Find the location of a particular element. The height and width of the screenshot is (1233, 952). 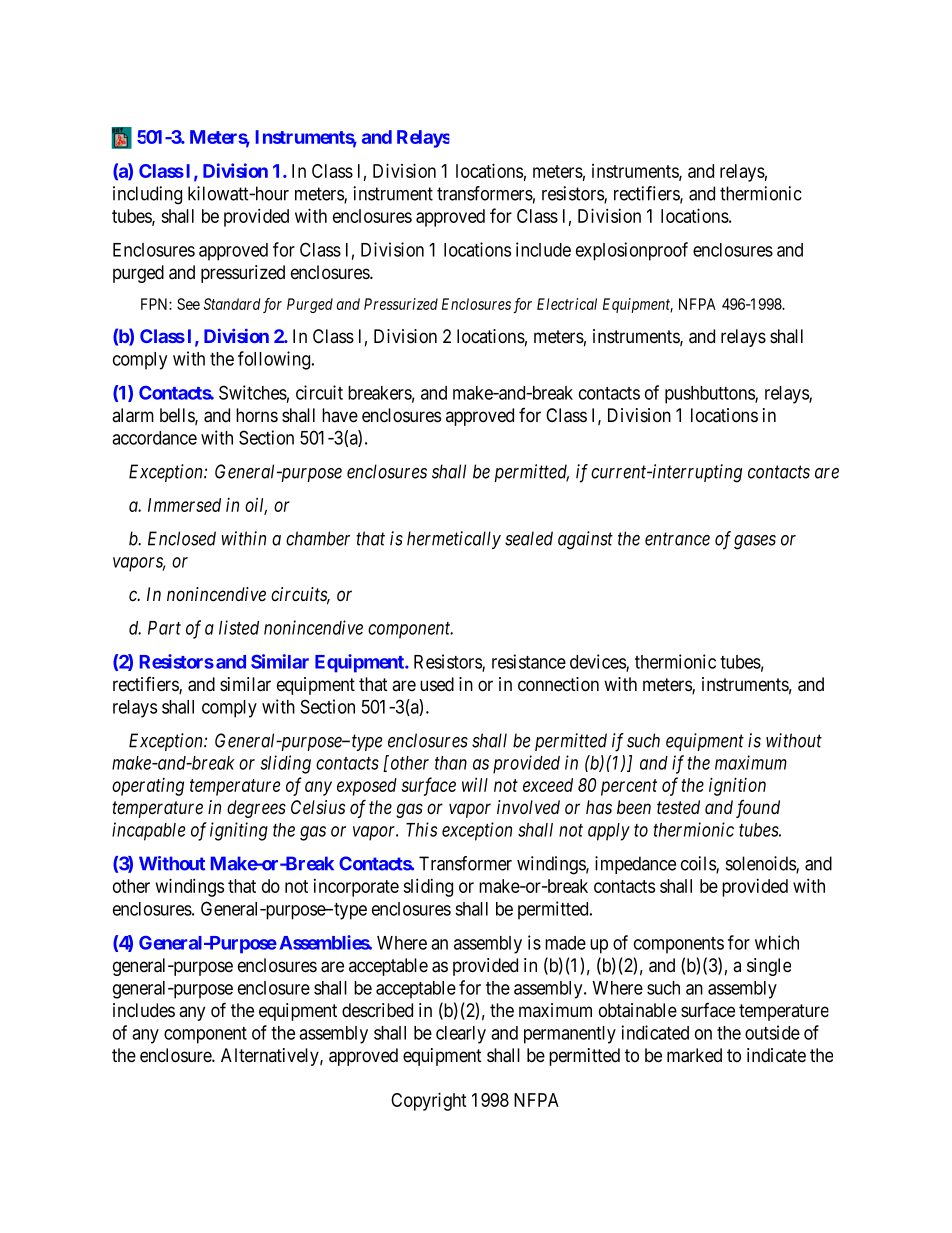

against is located at coordinates (585, 540).
